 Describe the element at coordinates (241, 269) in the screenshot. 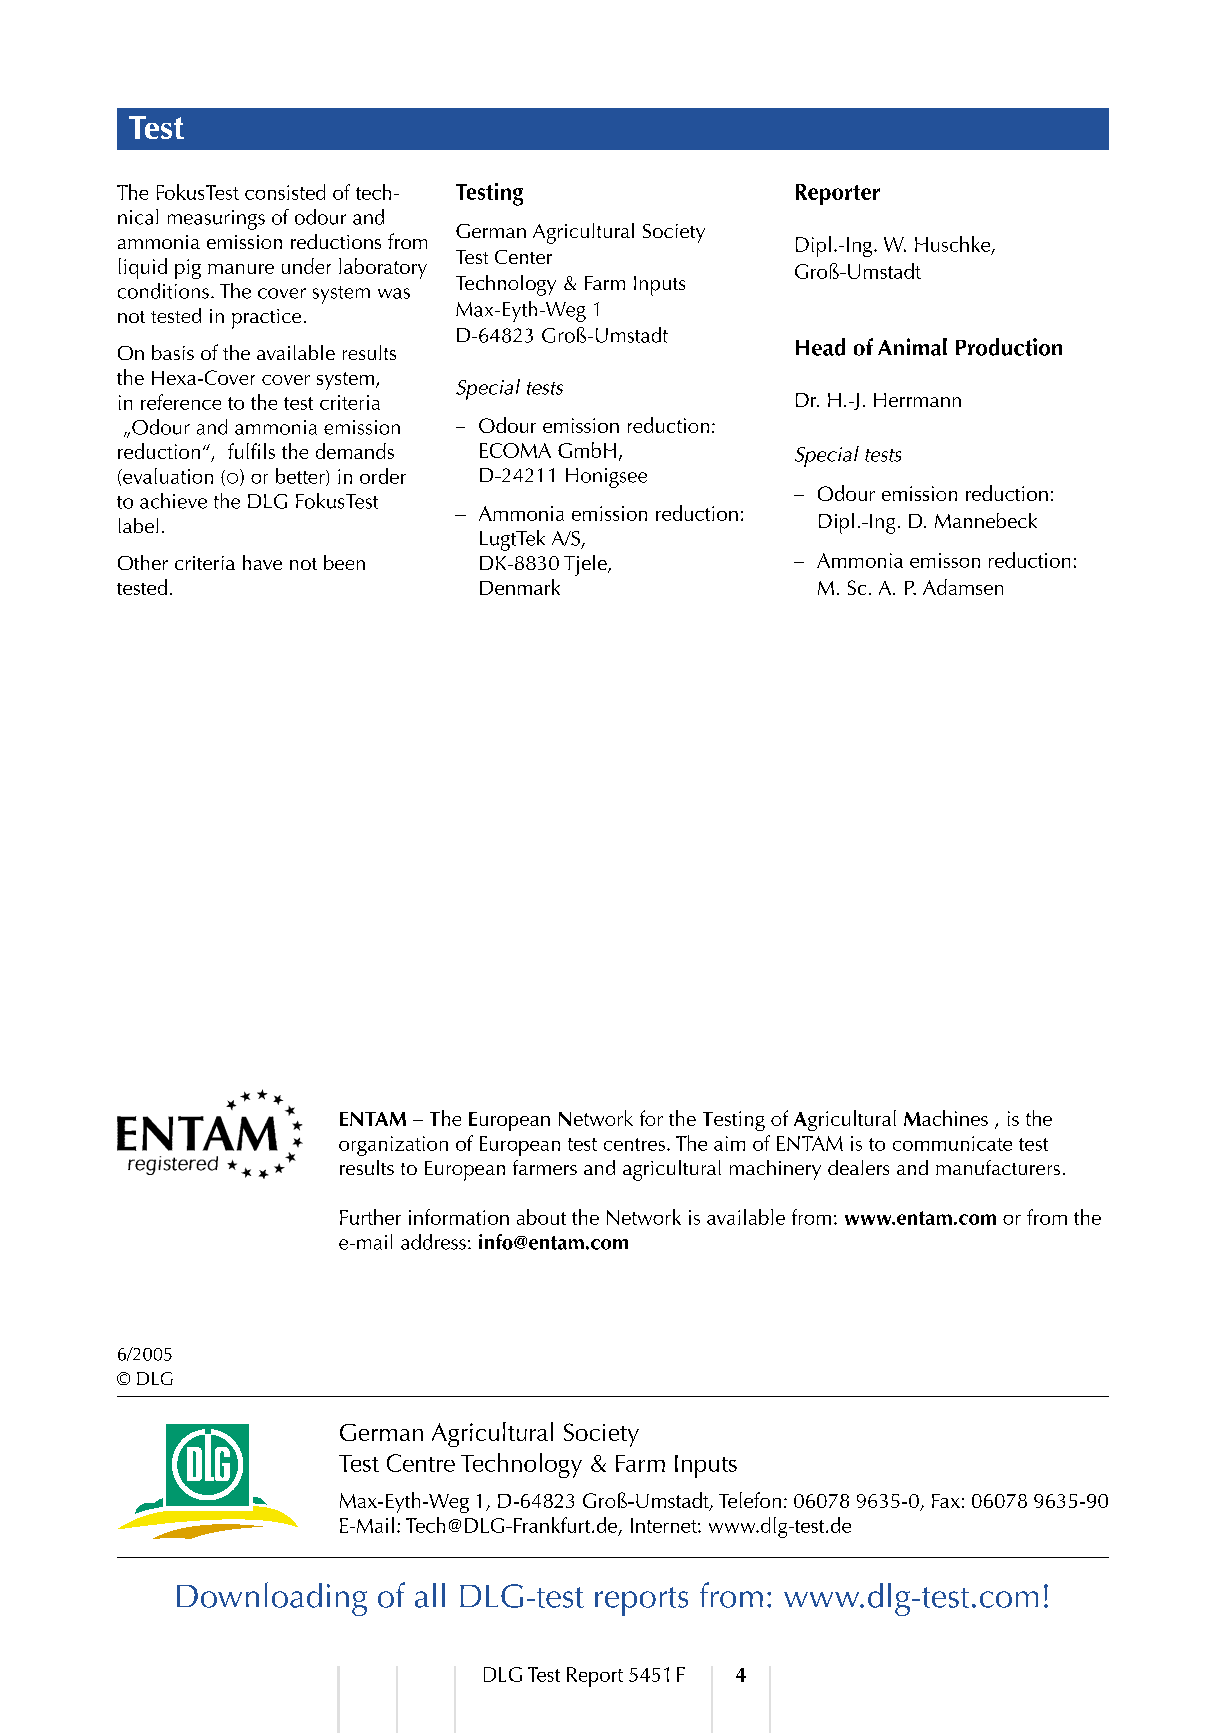

I see `manure` at that location.
